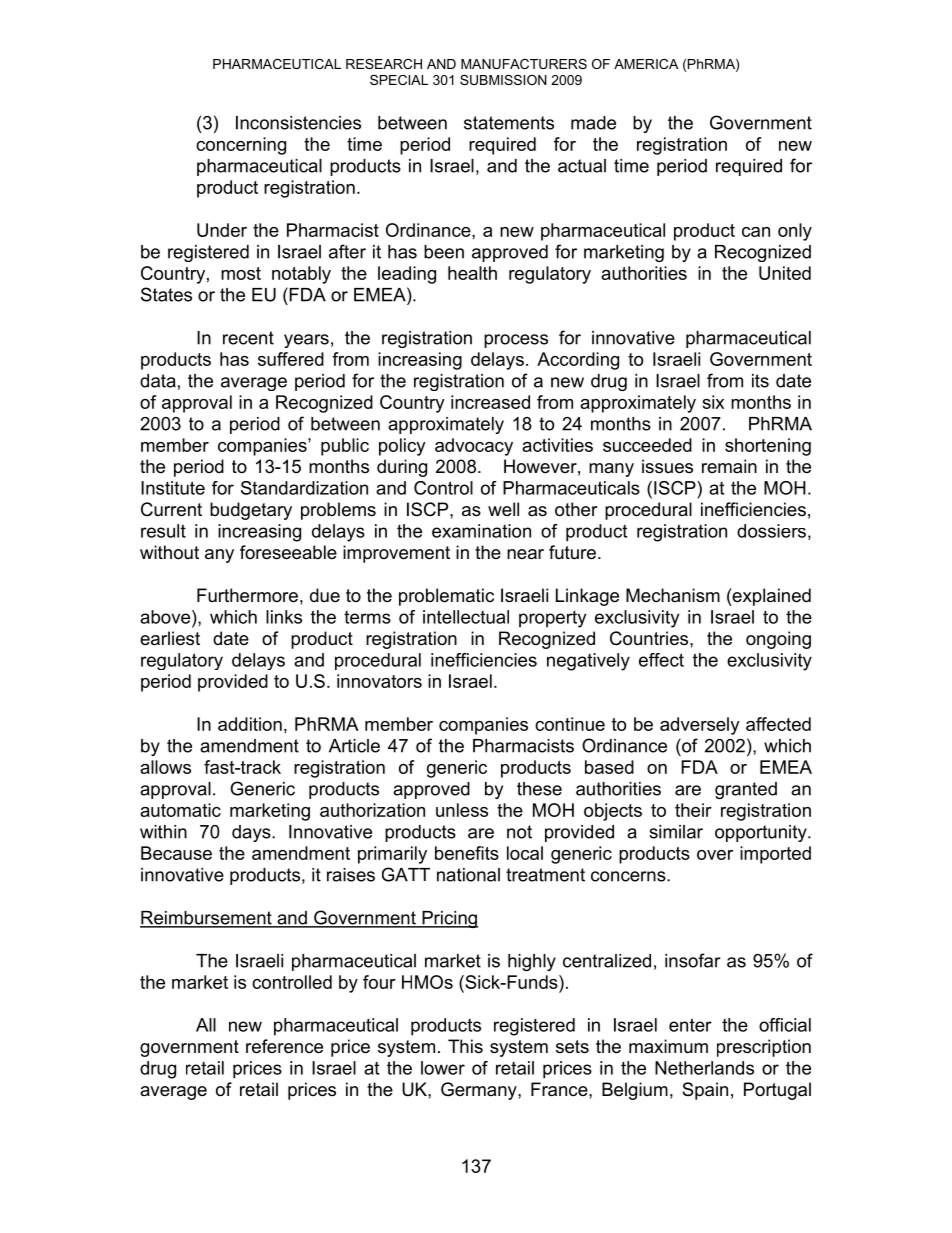 This image has height=1233, width=952. Describe the element at coordinates (646, 64) in the image. I see `AMERICA` at that location.
